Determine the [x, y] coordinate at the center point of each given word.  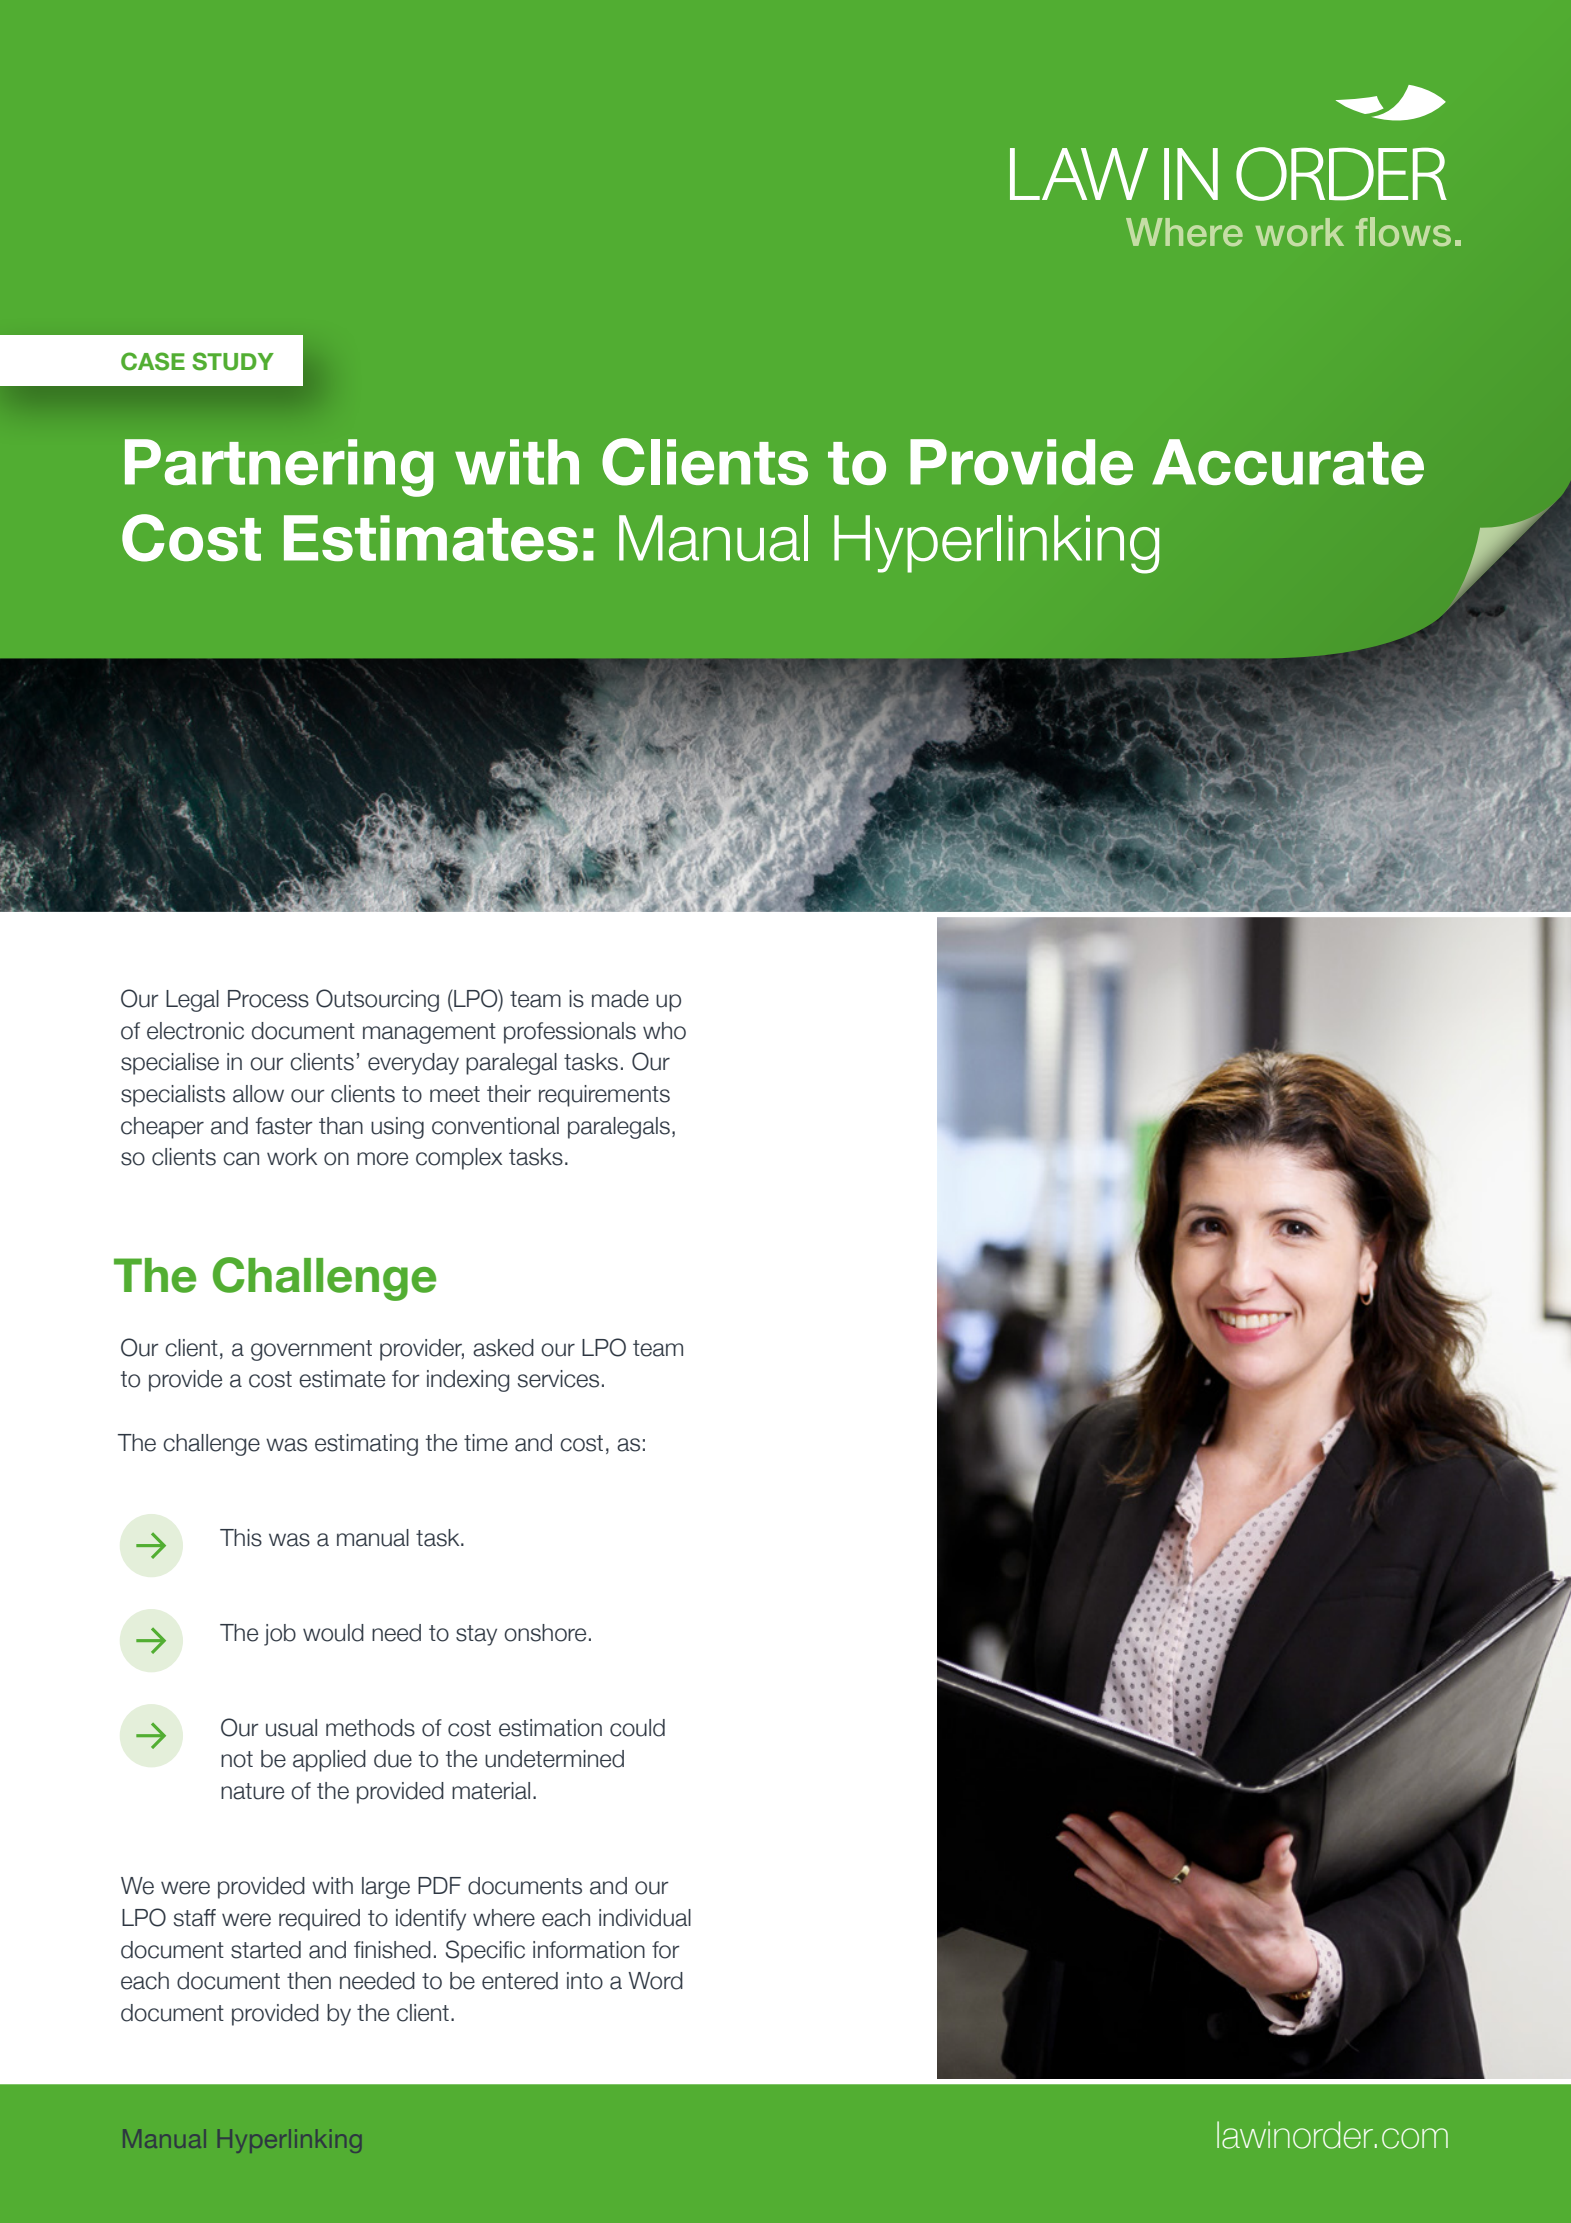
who [664, 1031]
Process [268, 999]
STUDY [233, 361]
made [620, 999]
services [558, 1379]
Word [655, 1981]
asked [503, 1348]
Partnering [279, 468]
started [266, 1950]
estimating [366, 1445]
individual [645, 1918]
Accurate [1288, 462]
